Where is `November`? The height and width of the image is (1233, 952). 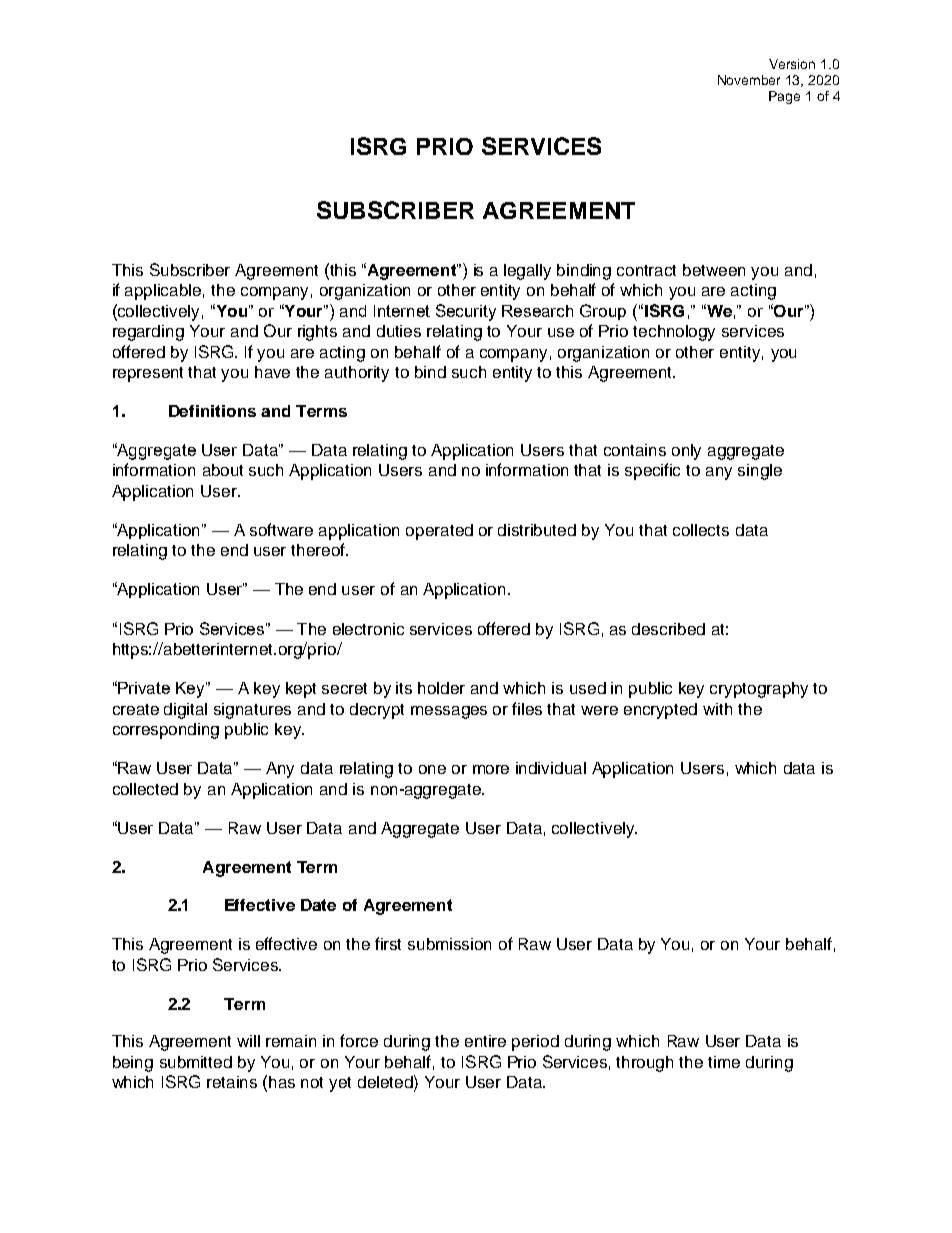
November is located at coordinates (749, 80).
